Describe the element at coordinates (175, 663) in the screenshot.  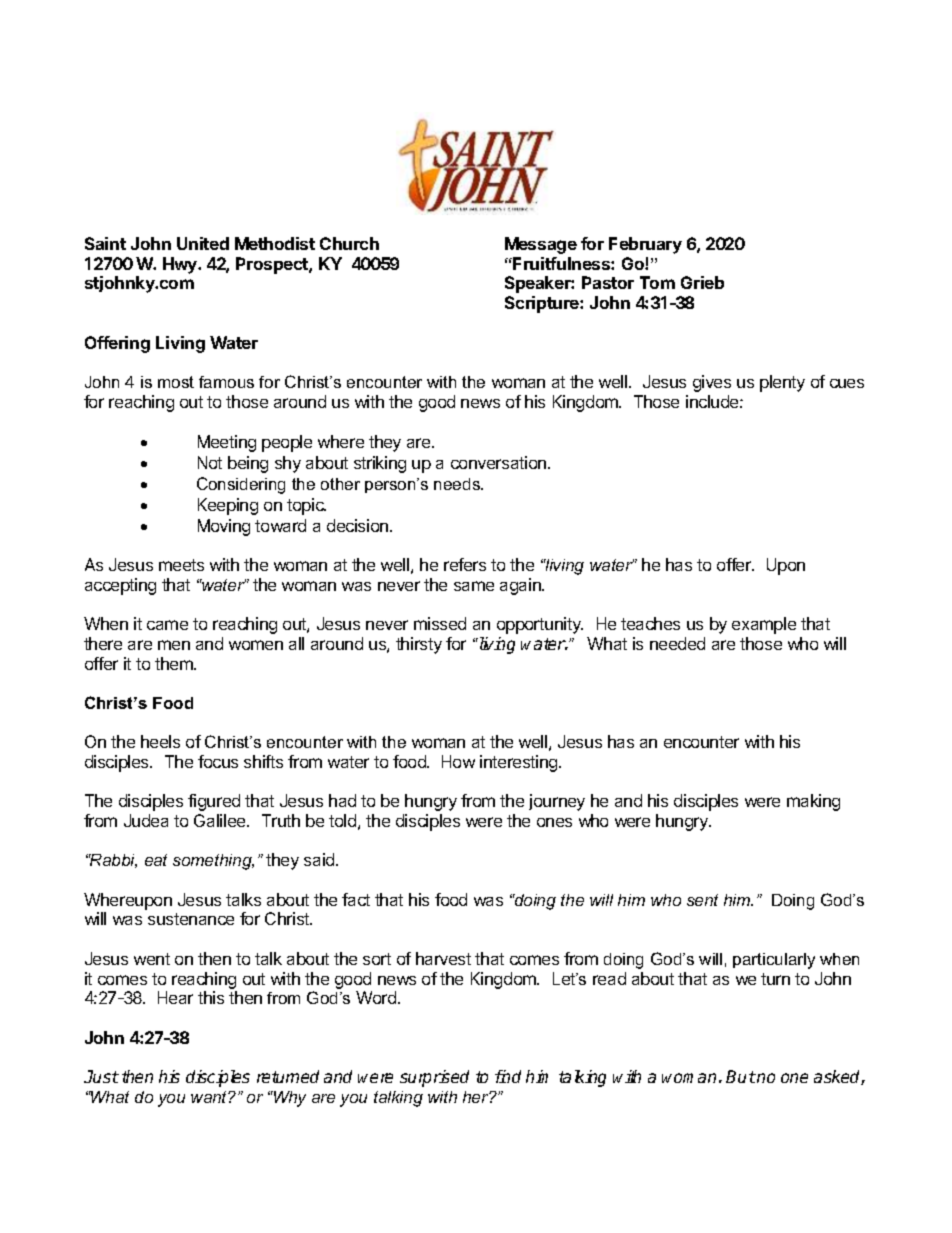
I see `them` at that location.
